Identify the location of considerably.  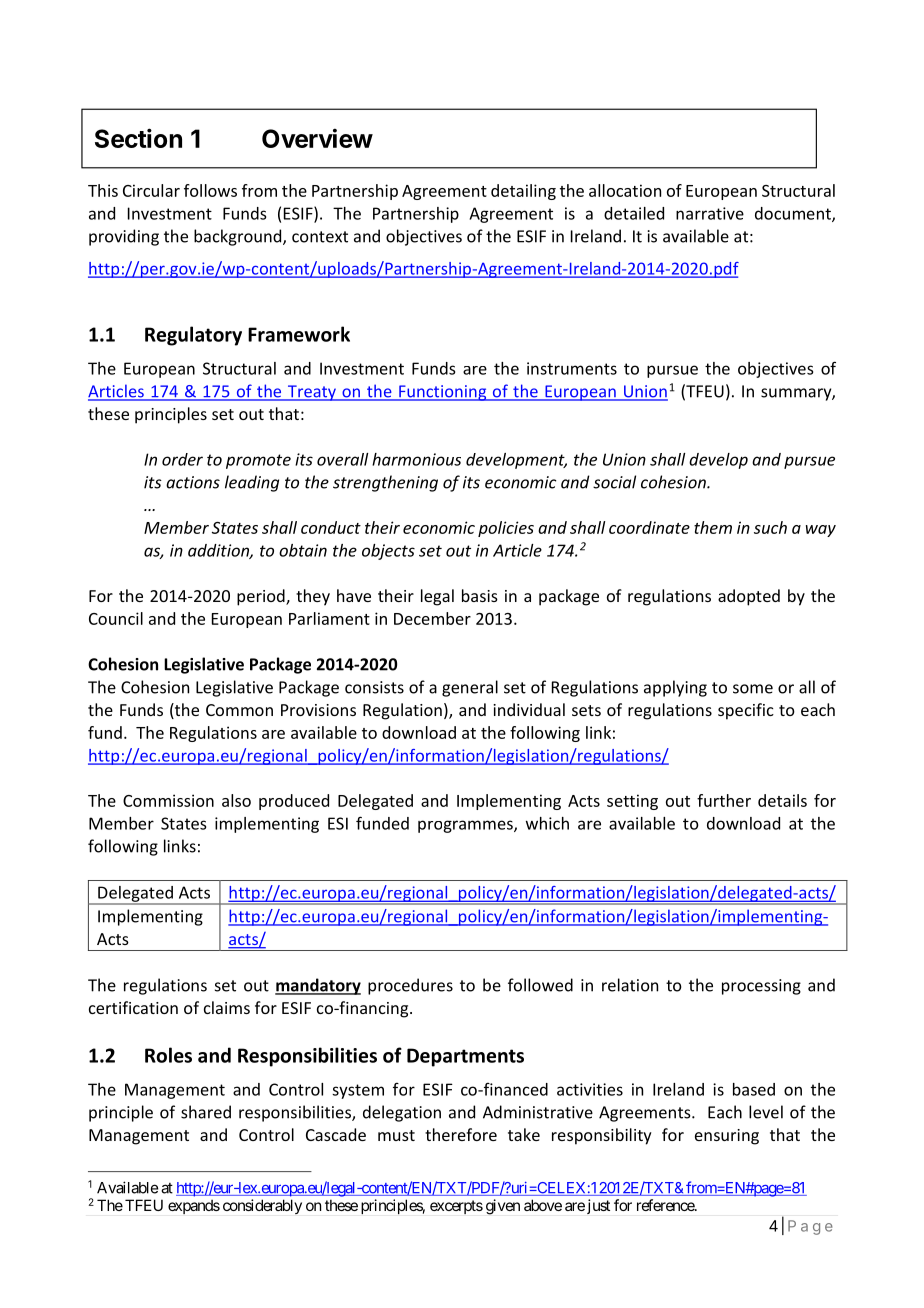
(262, 1206).
